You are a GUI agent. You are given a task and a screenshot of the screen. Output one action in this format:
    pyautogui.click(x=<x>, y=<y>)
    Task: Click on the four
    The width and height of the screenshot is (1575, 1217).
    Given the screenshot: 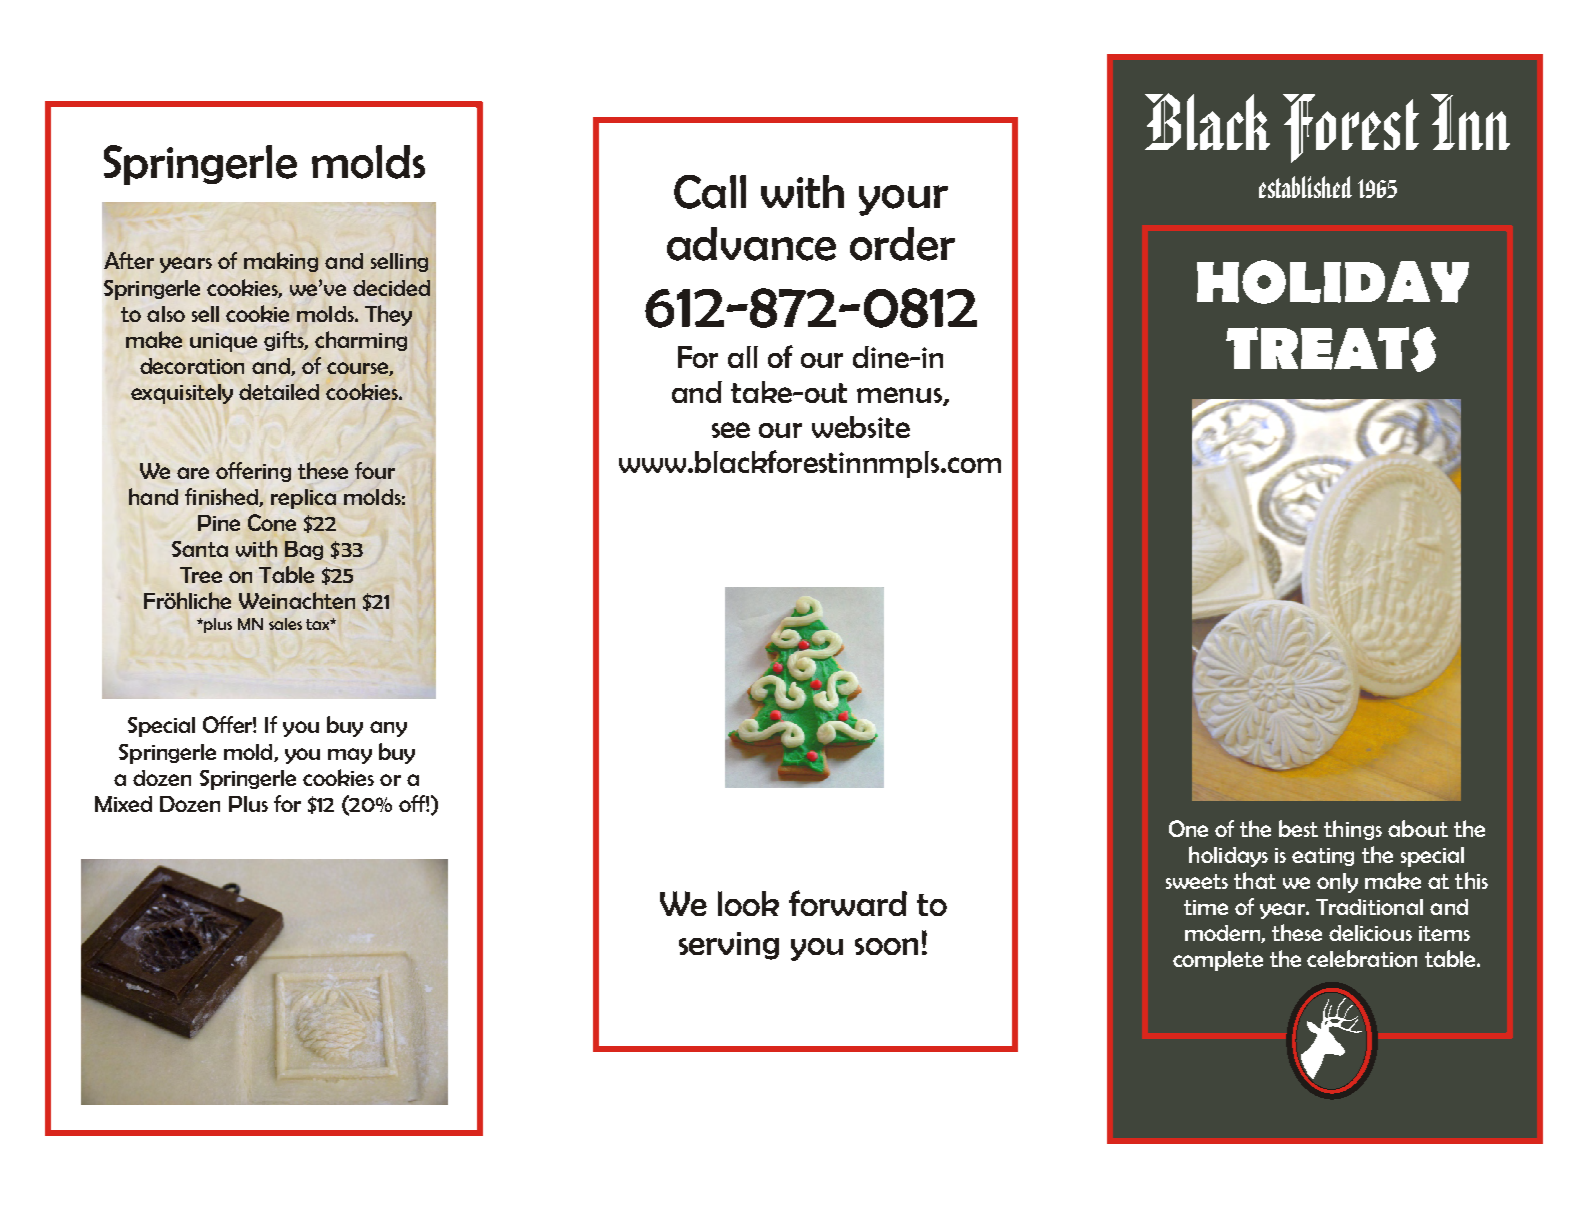 What is the action you would take?
    pyautogui.click(x=375, y=470)
